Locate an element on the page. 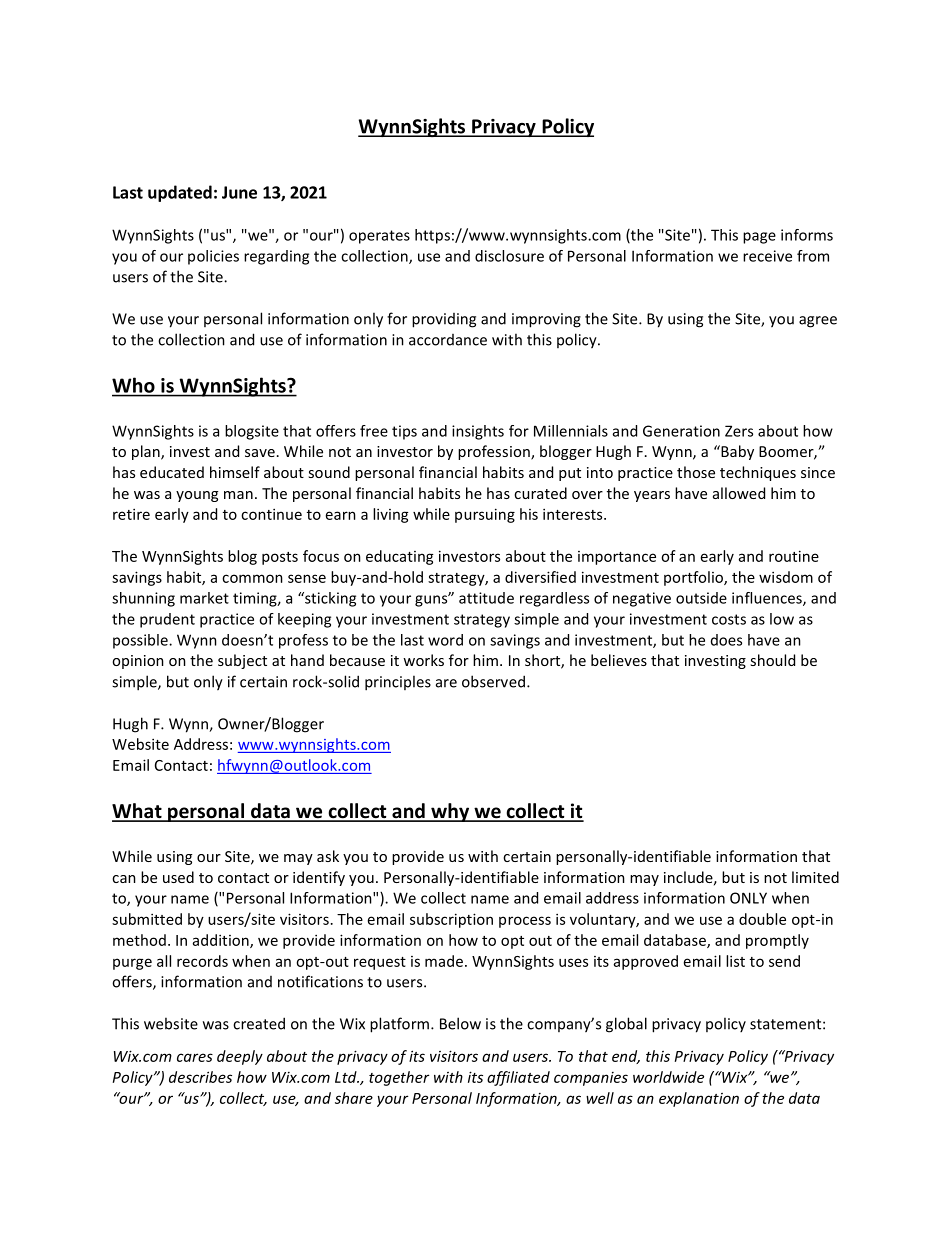 Image resolution: width=952 pixels, height=1233 pixels. page is located at coordinates (759, 238).
